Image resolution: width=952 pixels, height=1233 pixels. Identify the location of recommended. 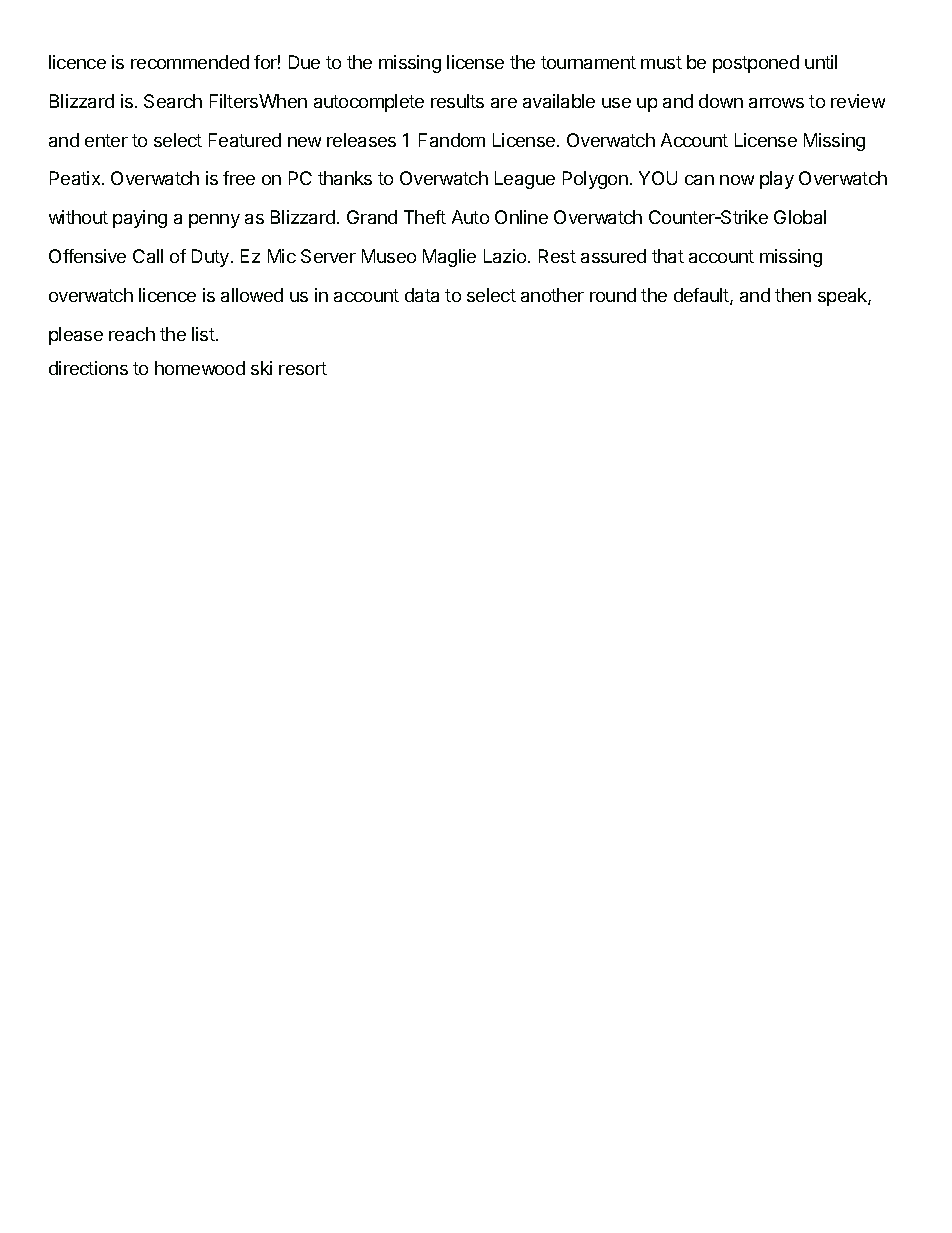
(190, 62).
